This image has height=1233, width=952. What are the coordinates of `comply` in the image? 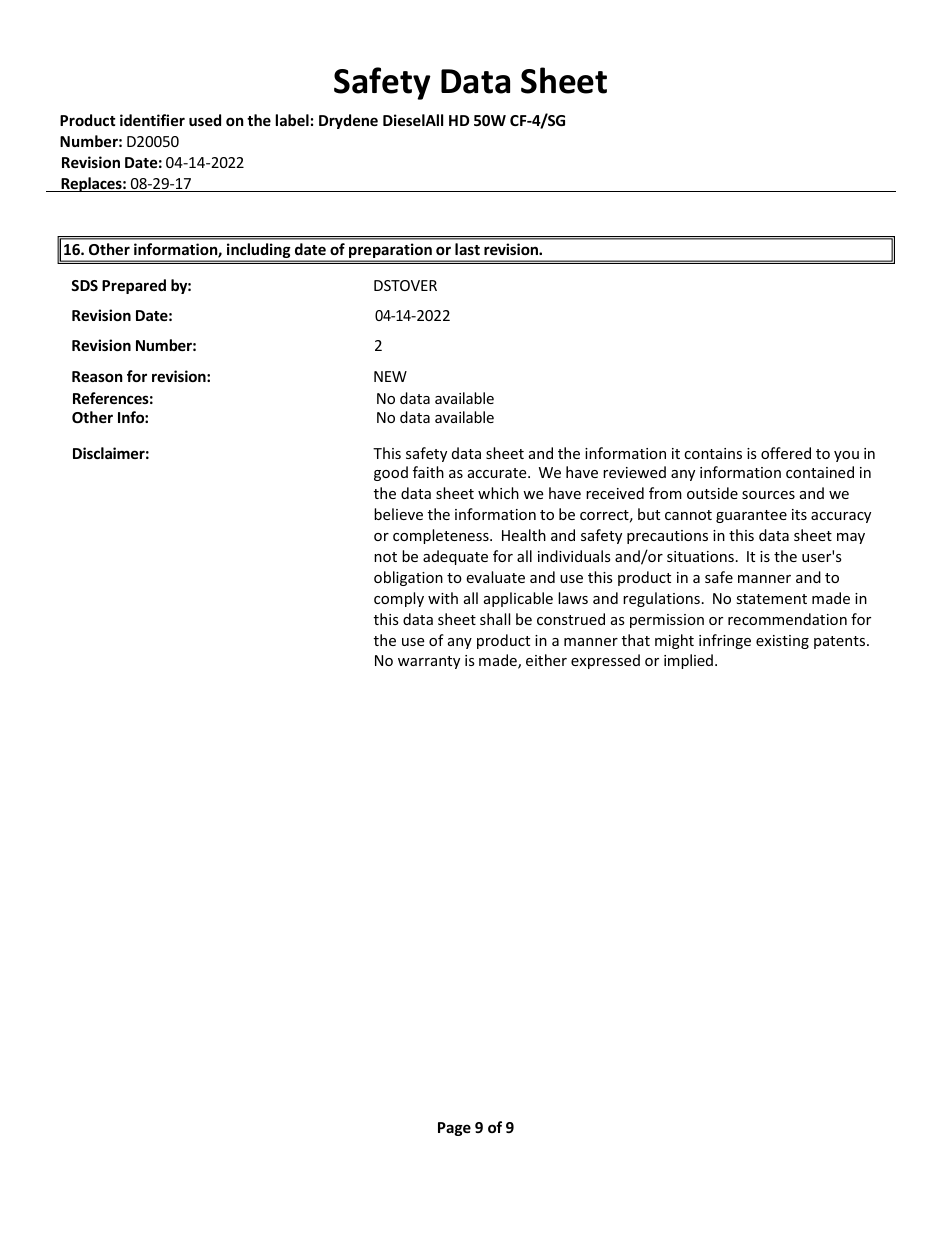 It's located at (399, 599).
